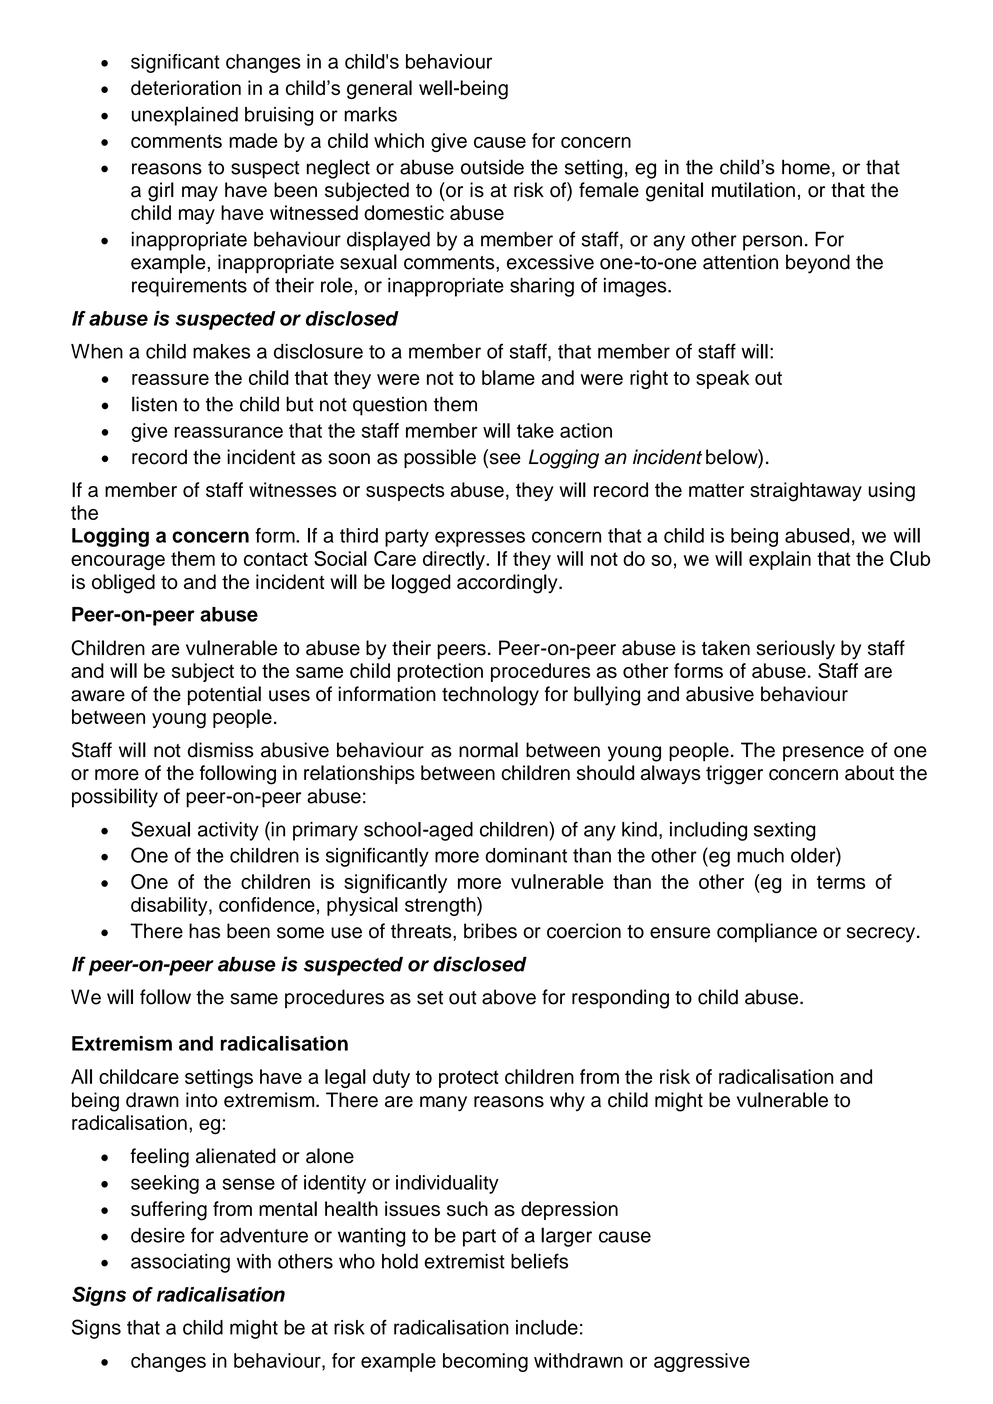 The image size is (993, 1404). What do you see at coordinates (180, 1263) in the screenshot?
I see `associating` at bounding box center [180, 1263].
